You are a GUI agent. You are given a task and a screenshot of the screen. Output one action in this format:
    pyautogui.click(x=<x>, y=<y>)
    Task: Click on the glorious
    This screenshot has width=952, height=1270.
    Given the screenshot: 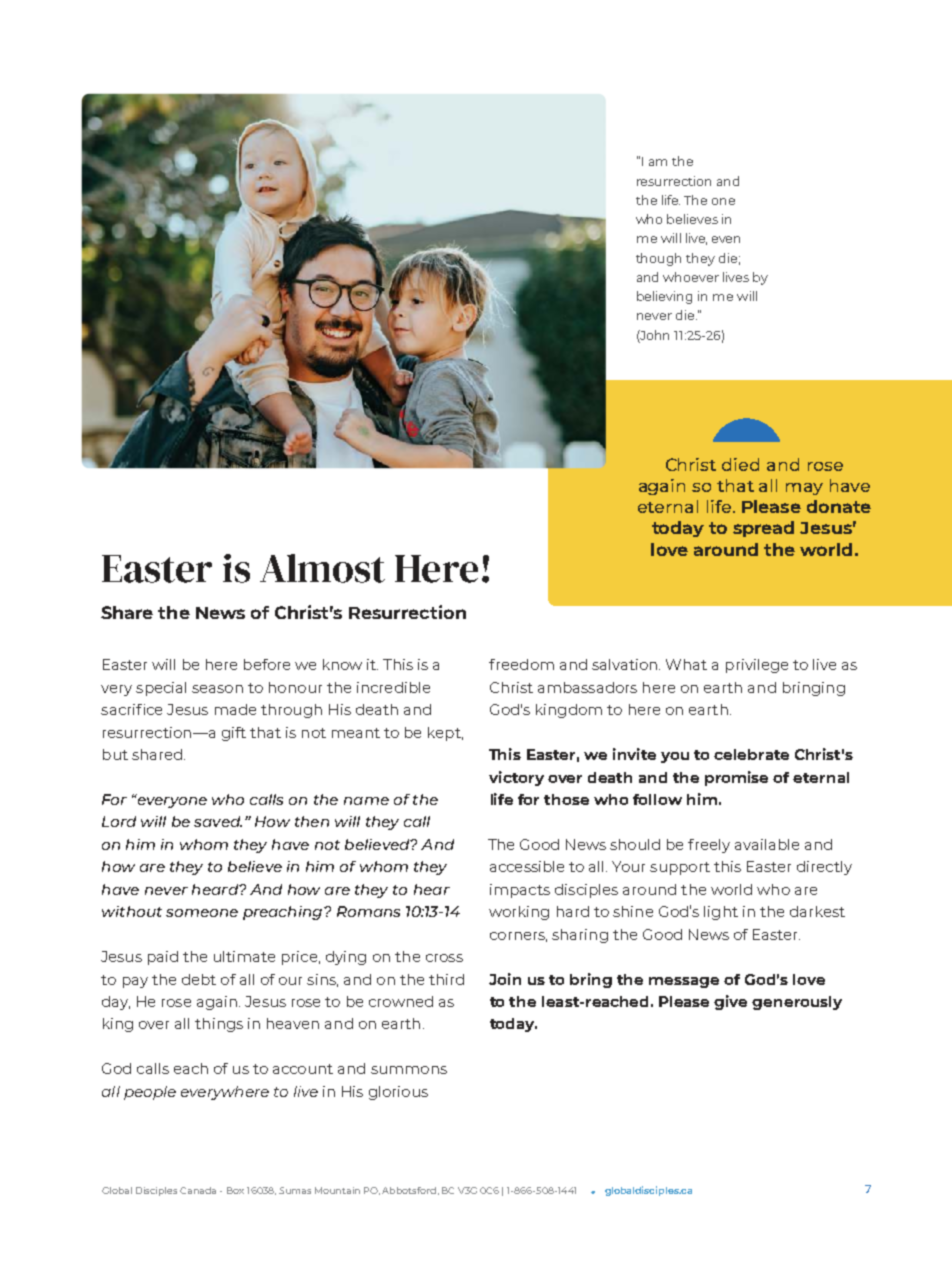 What is the action you would take?
    pyautogui.click(x=398, y=1093)
